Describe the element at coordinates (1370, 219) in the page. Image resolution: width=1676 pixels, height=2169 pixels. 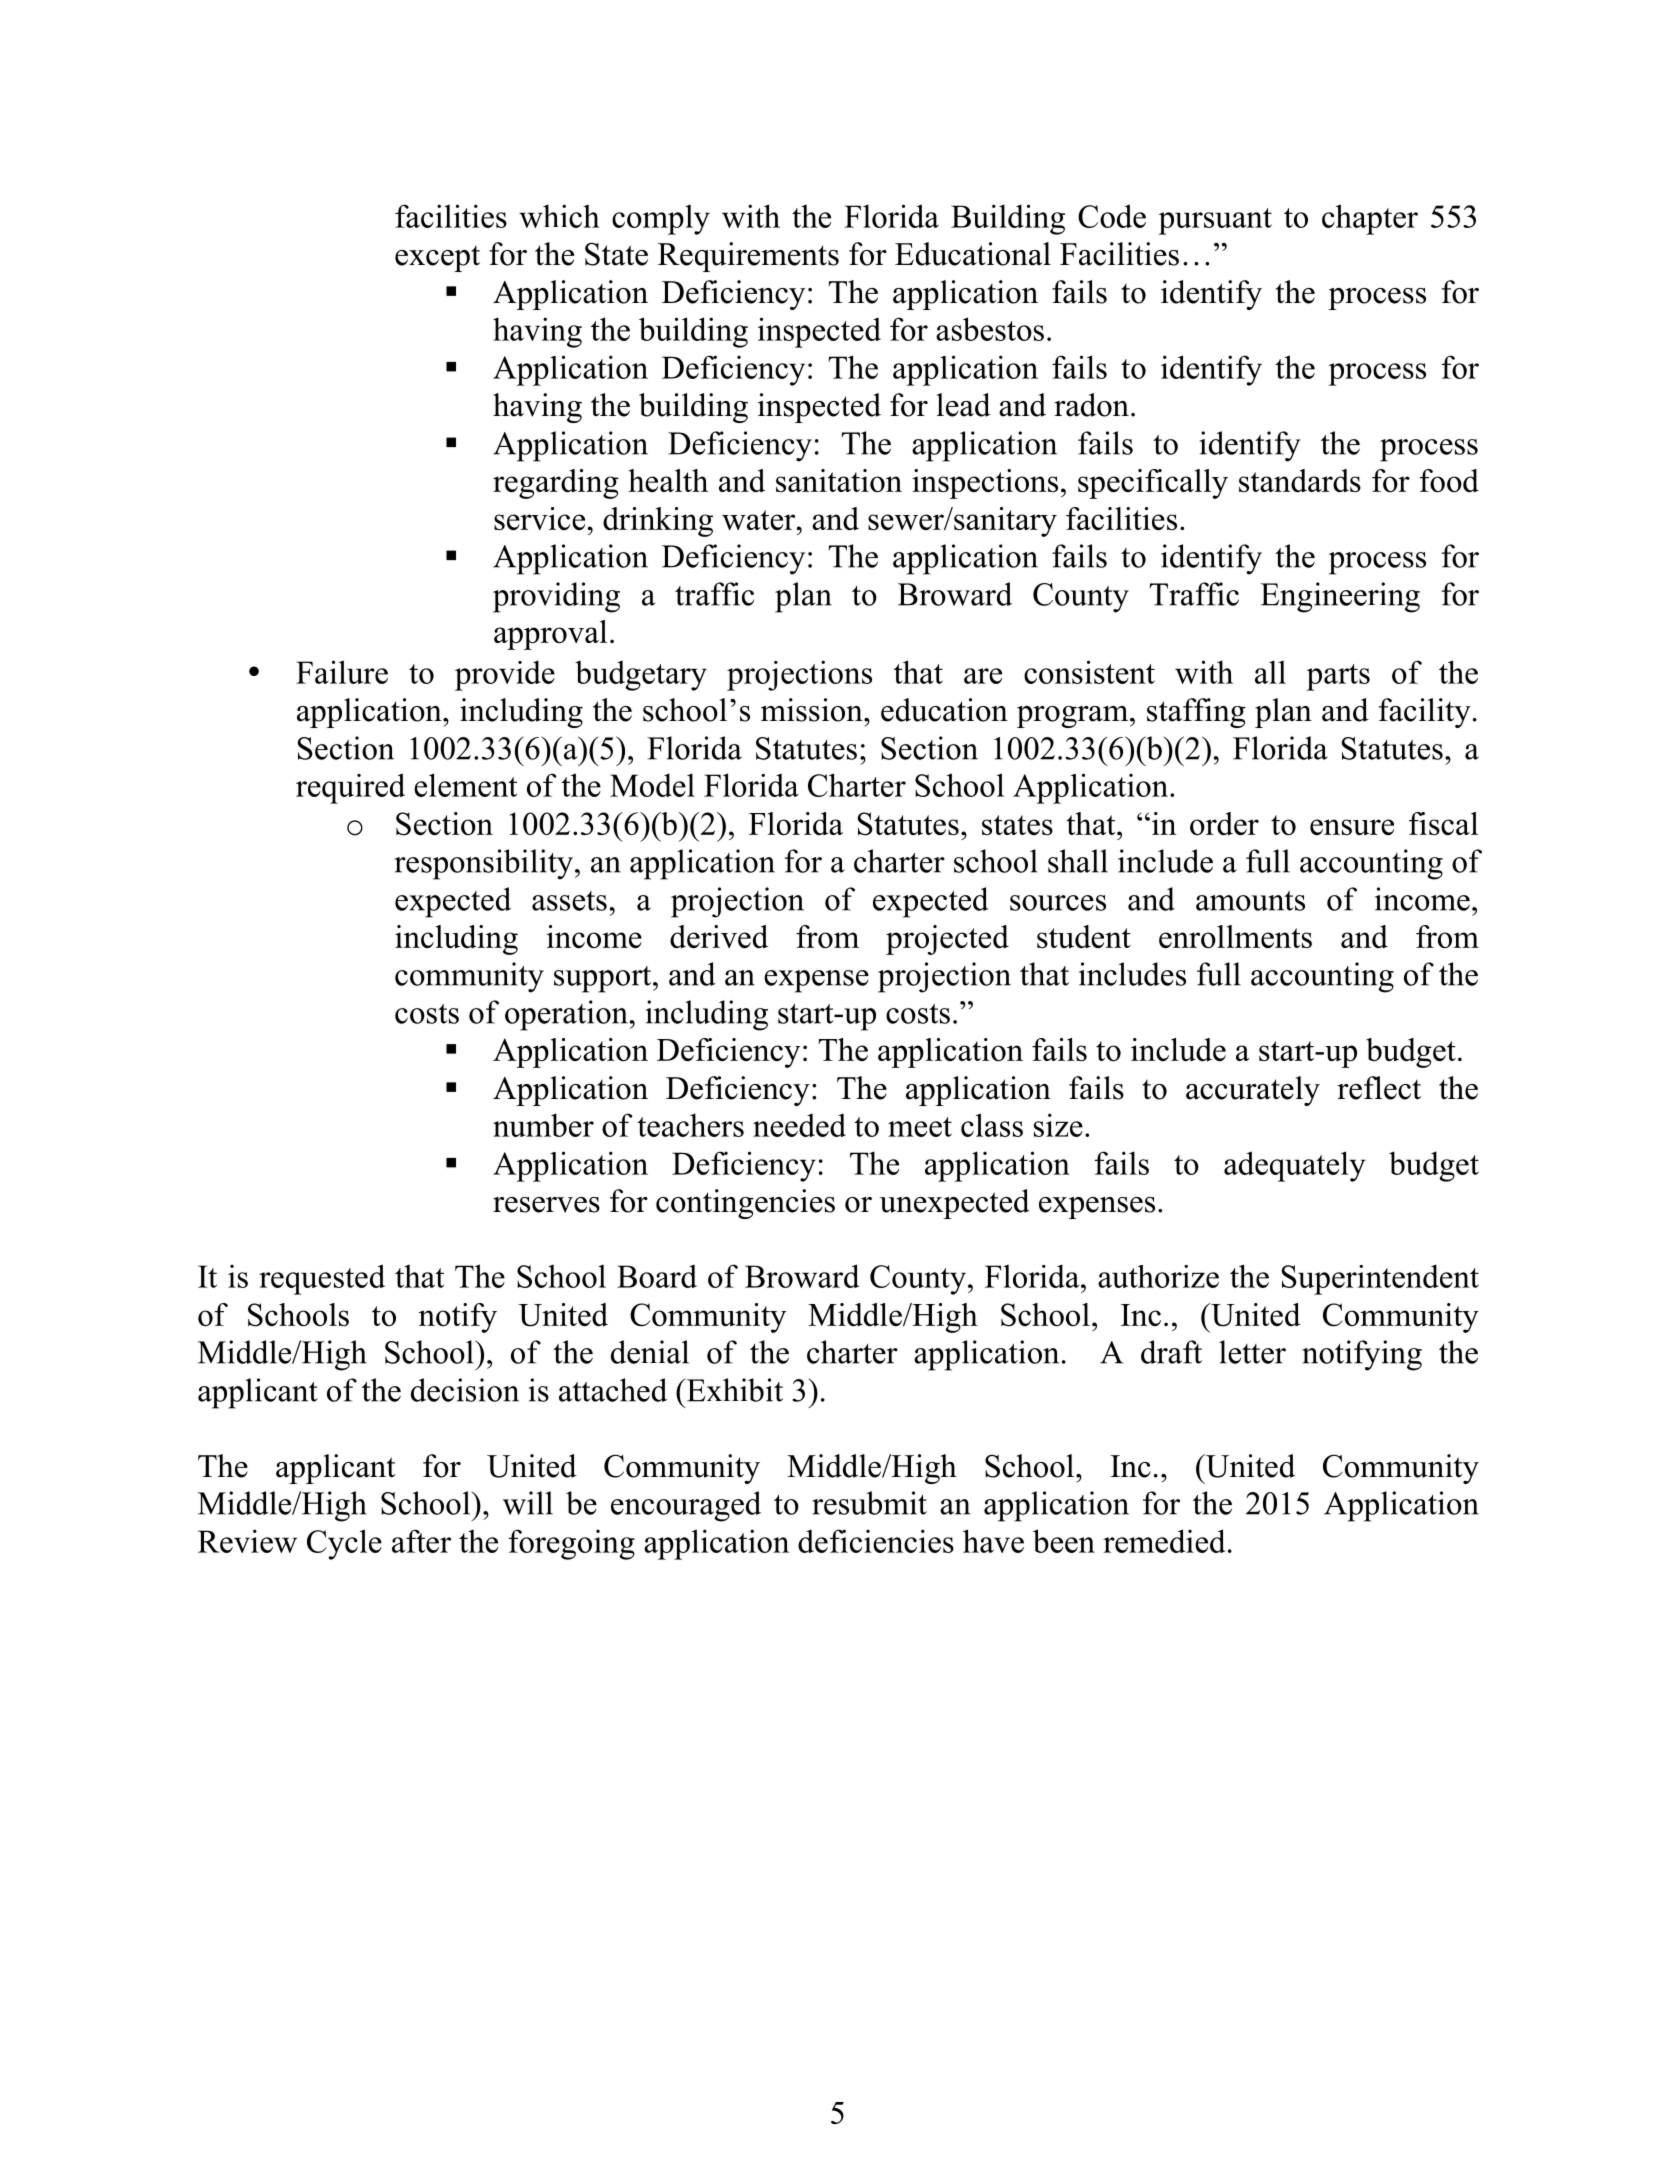
I see `chapter` at that location.
